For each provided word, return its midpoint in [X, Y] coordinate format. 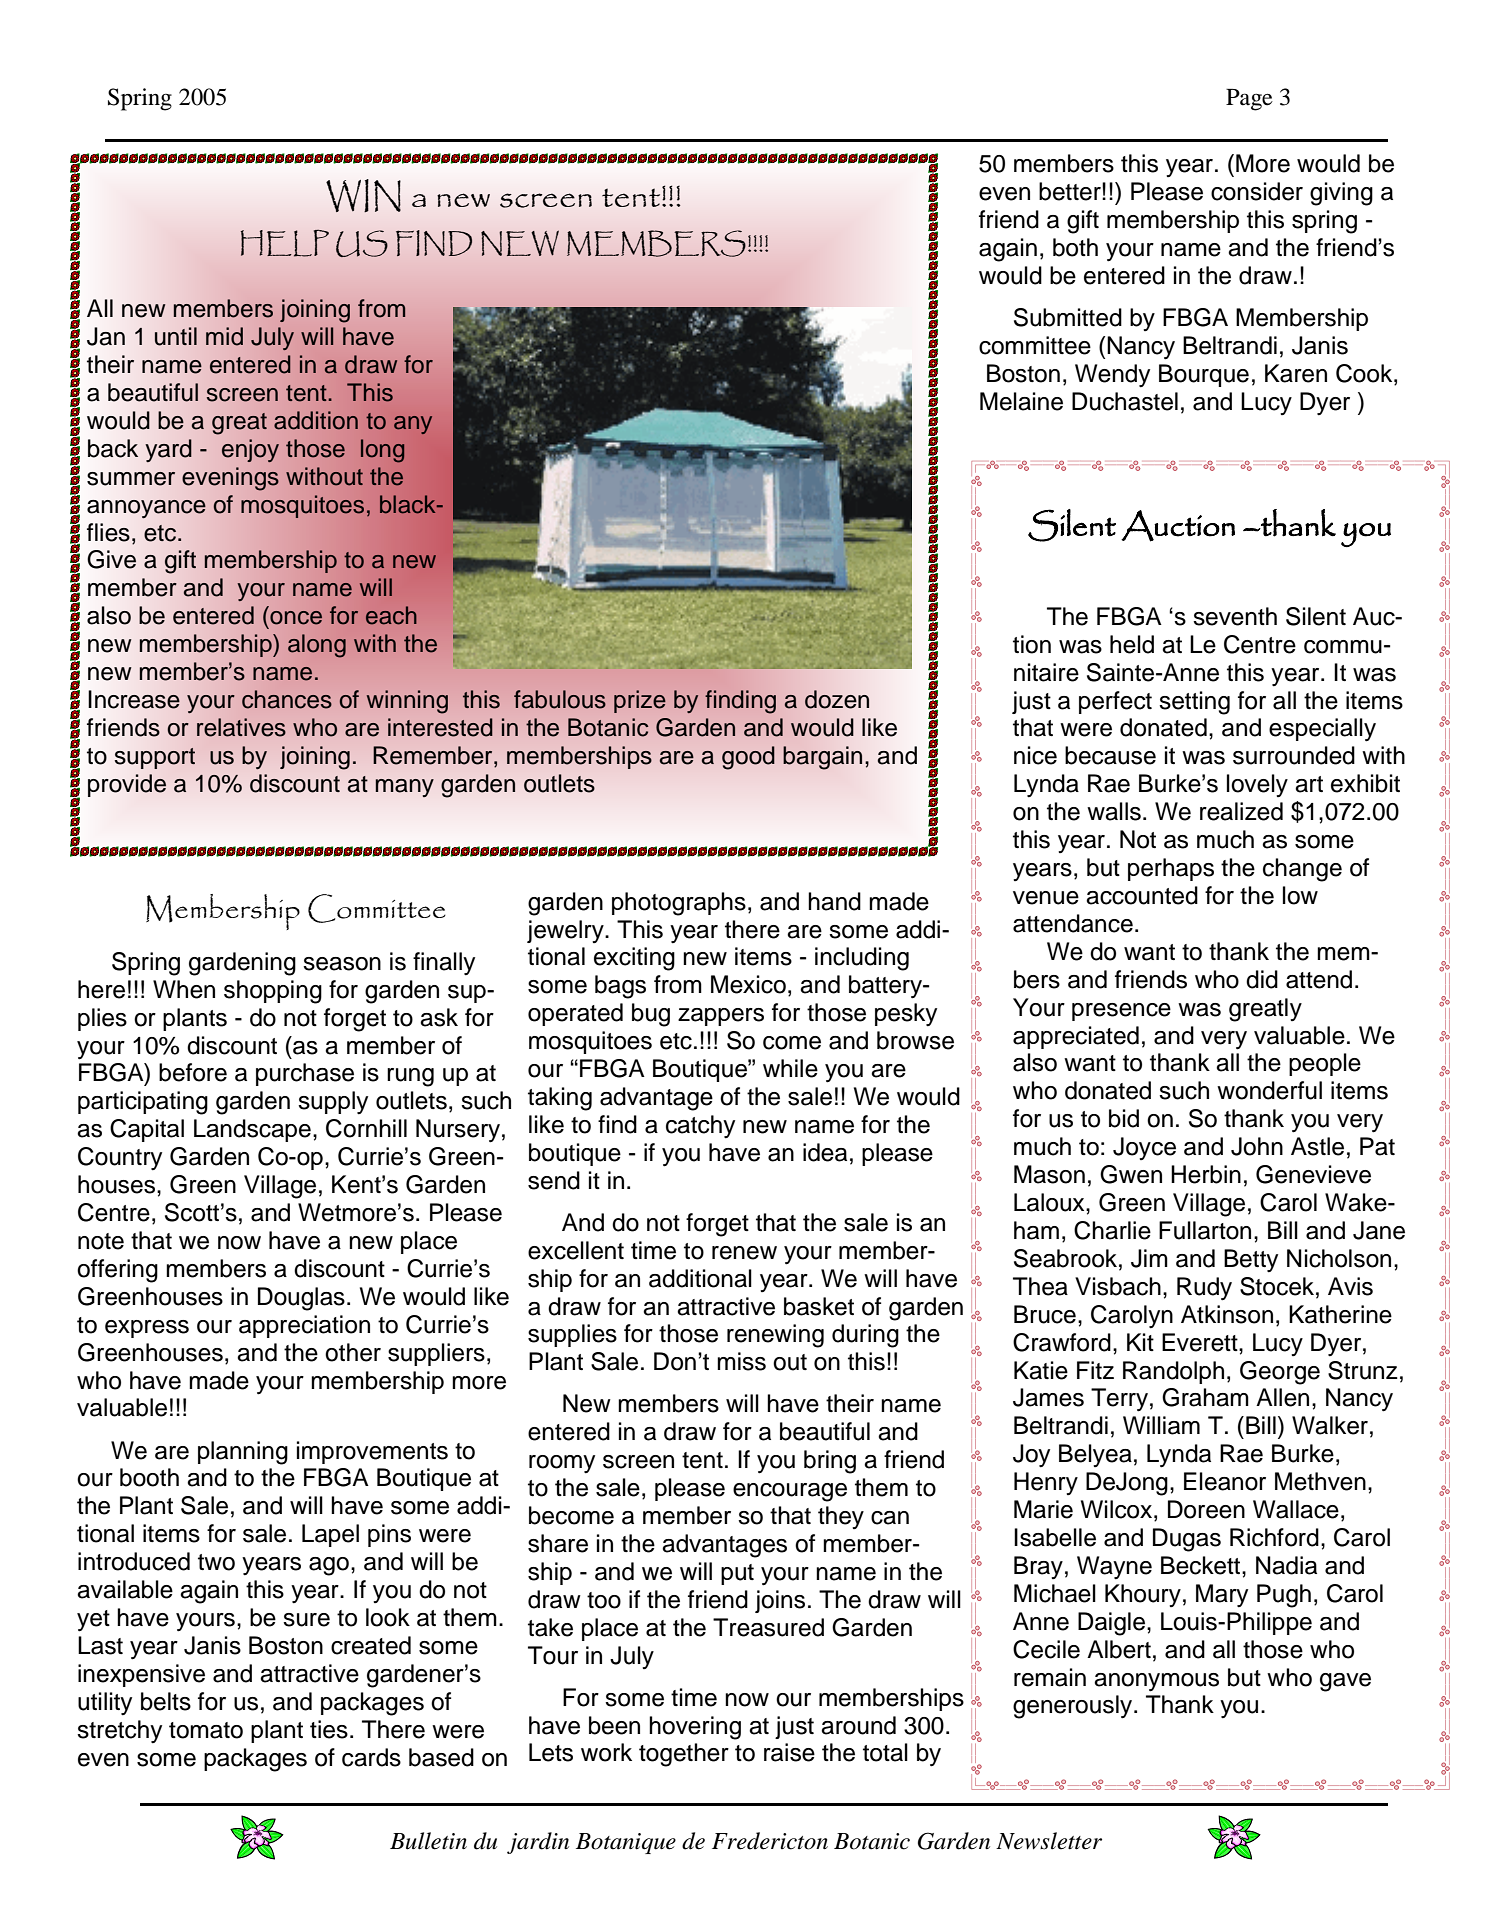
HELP [285, 243]
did [1262, 979]
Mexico [748, 984]
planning [243, 1453]
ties [329, 1729]
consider [1257, 191]
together [684, 1755]
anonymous [1156, 1682]
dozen [837, 699]
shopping [273, 992]
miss [741, 1361]
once [296, 618]
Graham [1205, 1397]
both [1075, 247]
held [1132, 644]
